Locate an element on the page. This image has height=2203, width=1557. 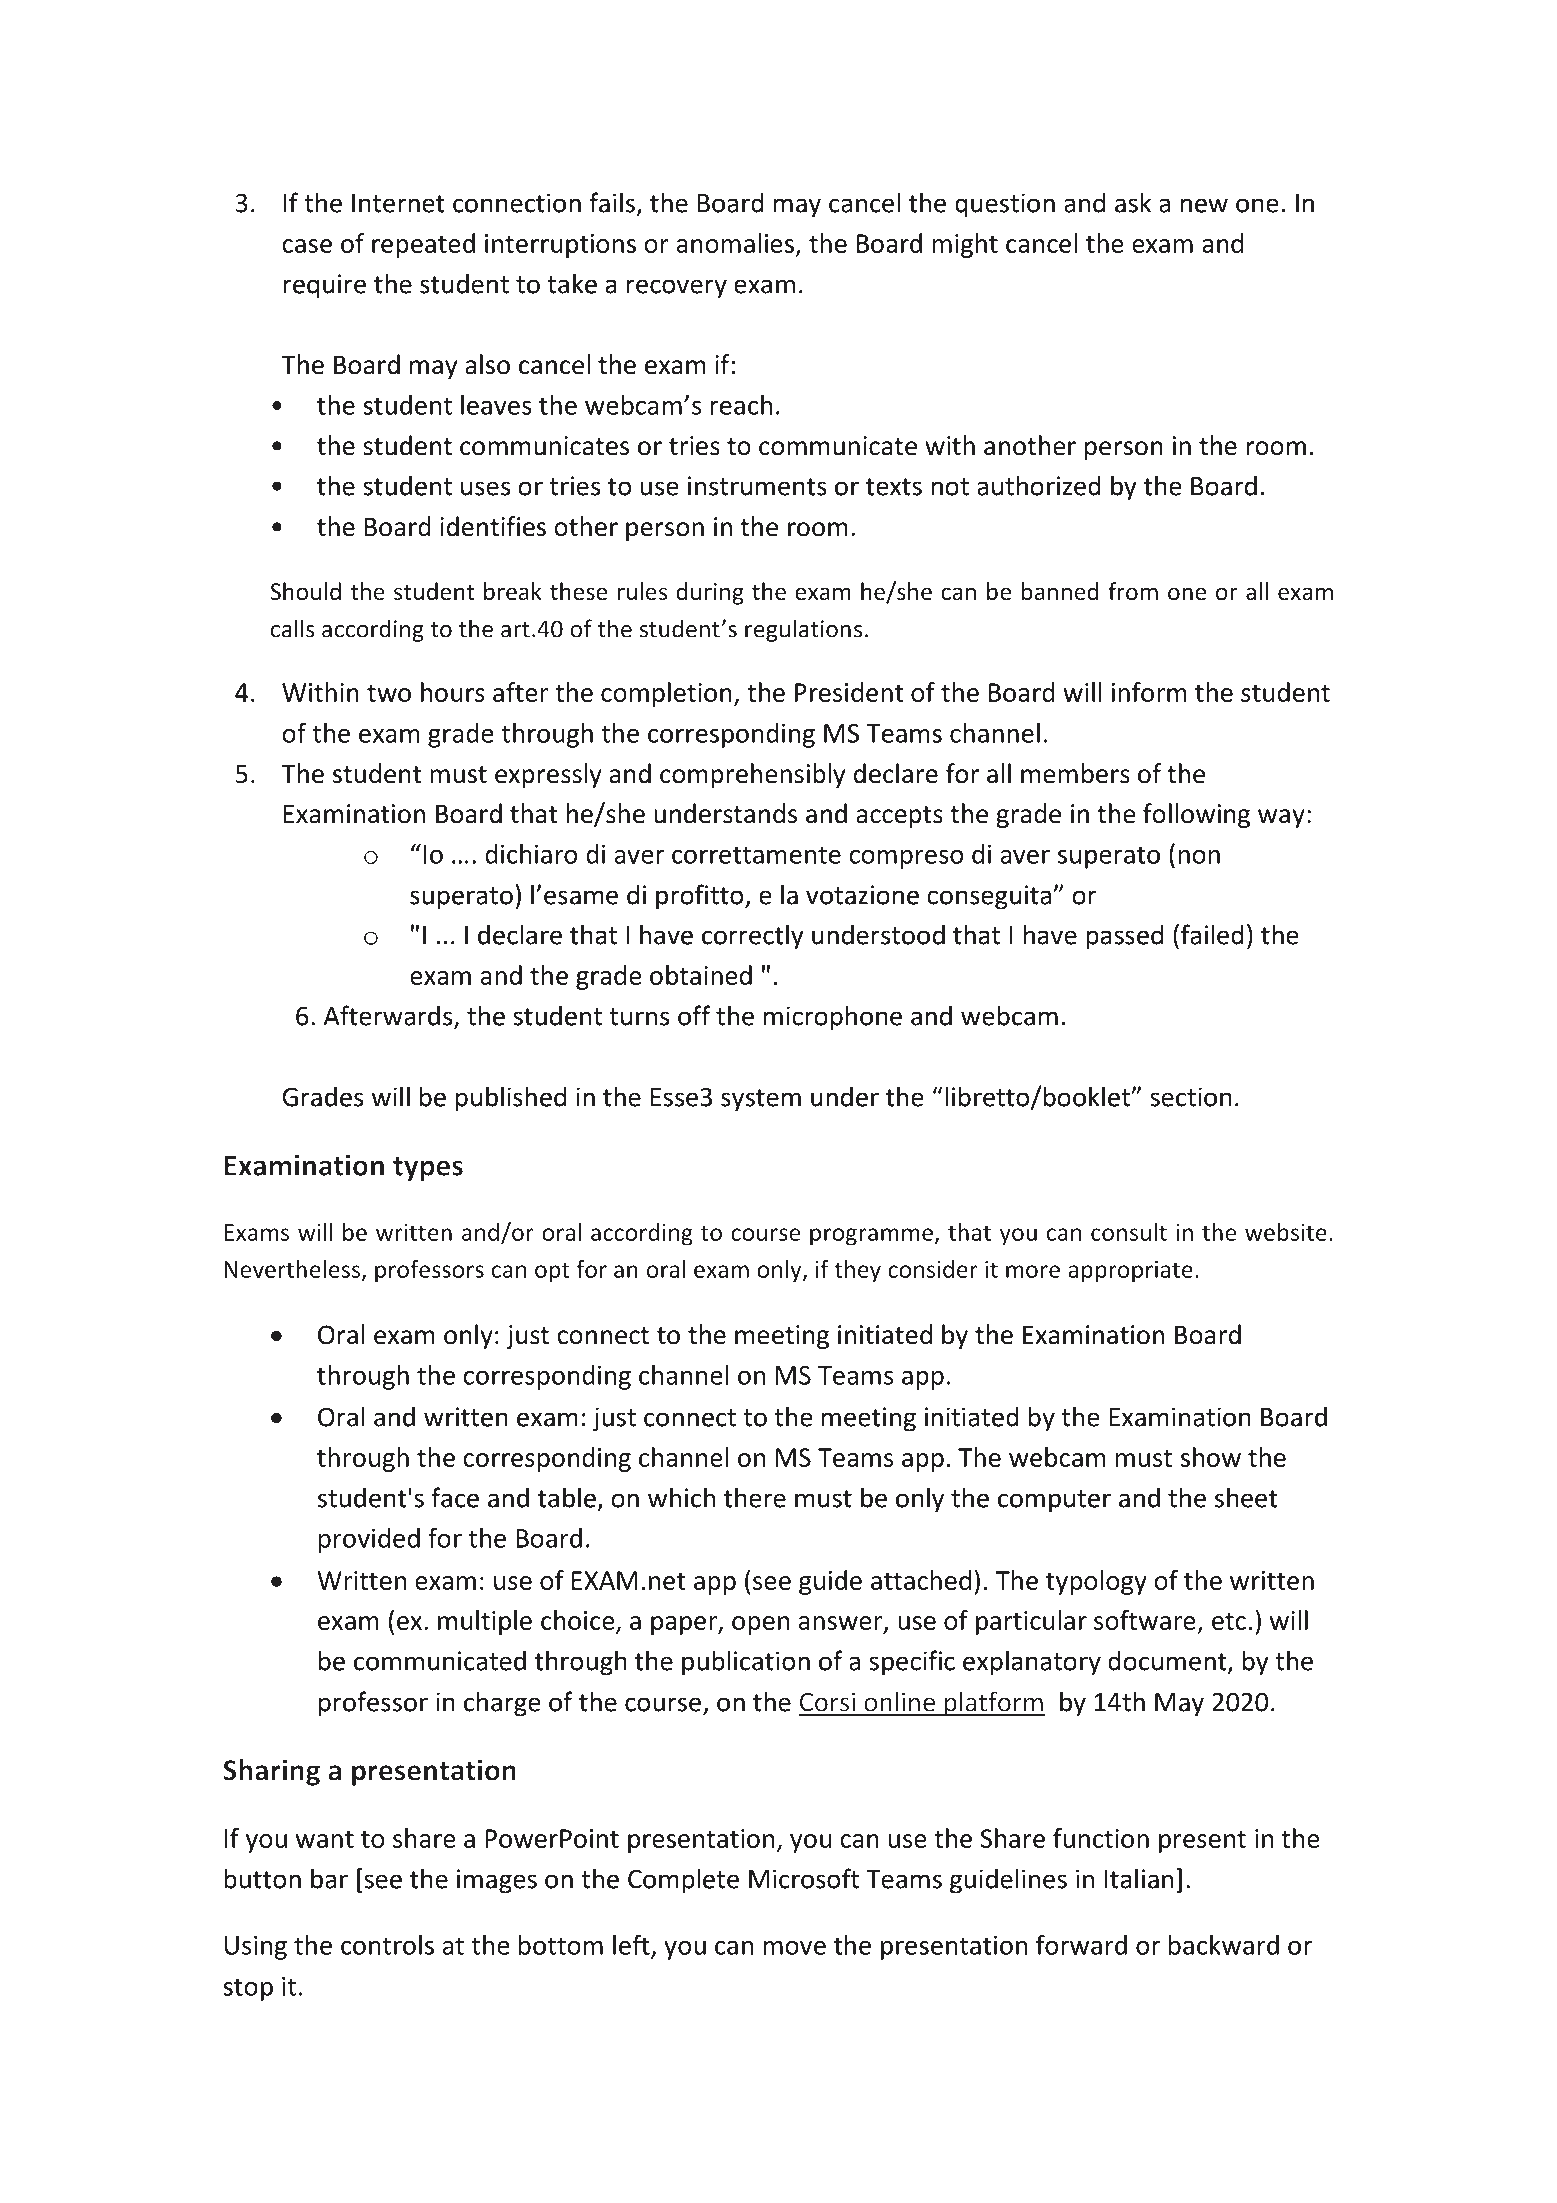
repeated is located at coordinates (423, 245).
